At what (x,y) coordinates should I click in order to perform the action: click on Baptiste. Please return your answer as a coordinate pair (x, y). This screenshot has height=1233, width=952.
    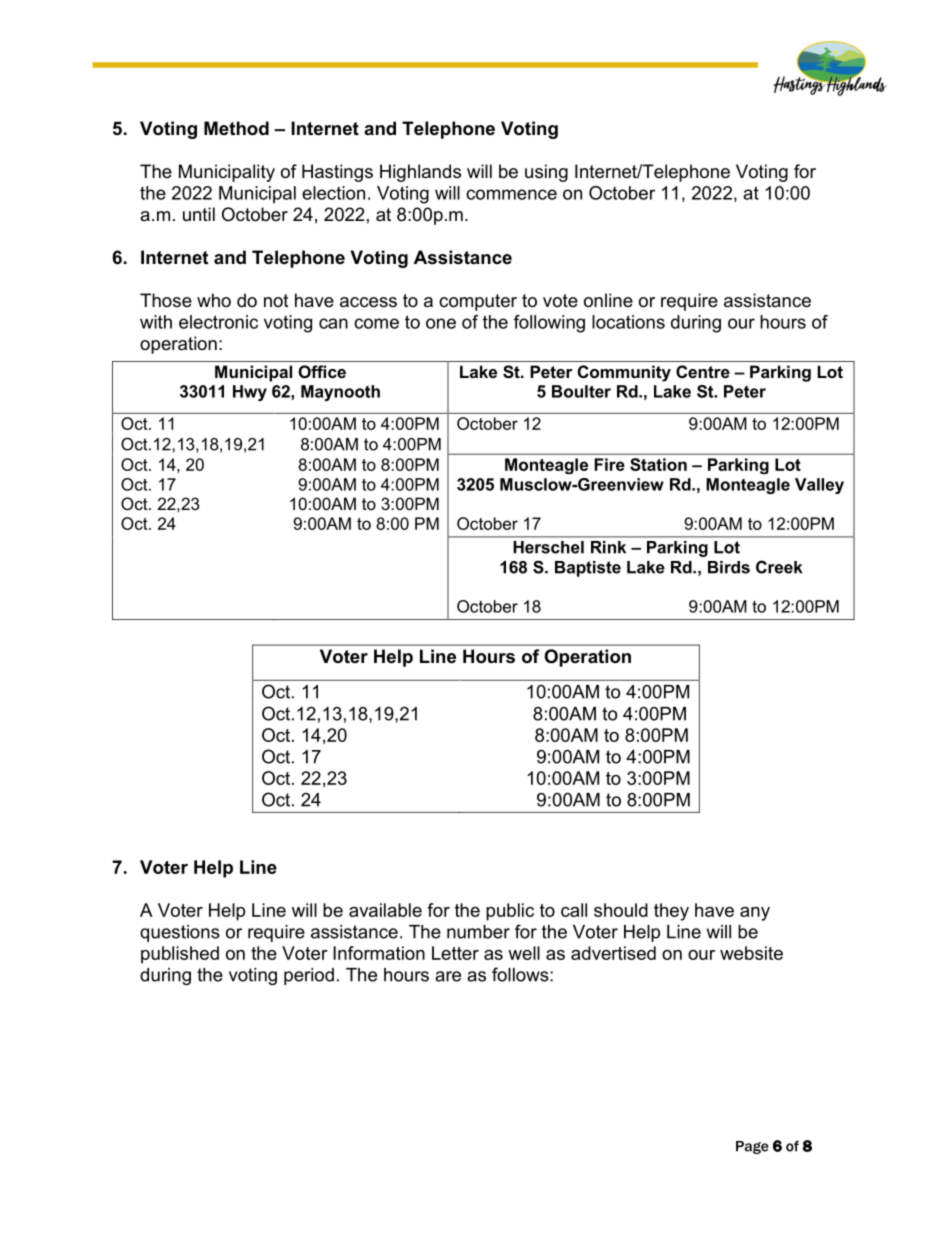
    Looking at the image, I should click on (588, 569).
